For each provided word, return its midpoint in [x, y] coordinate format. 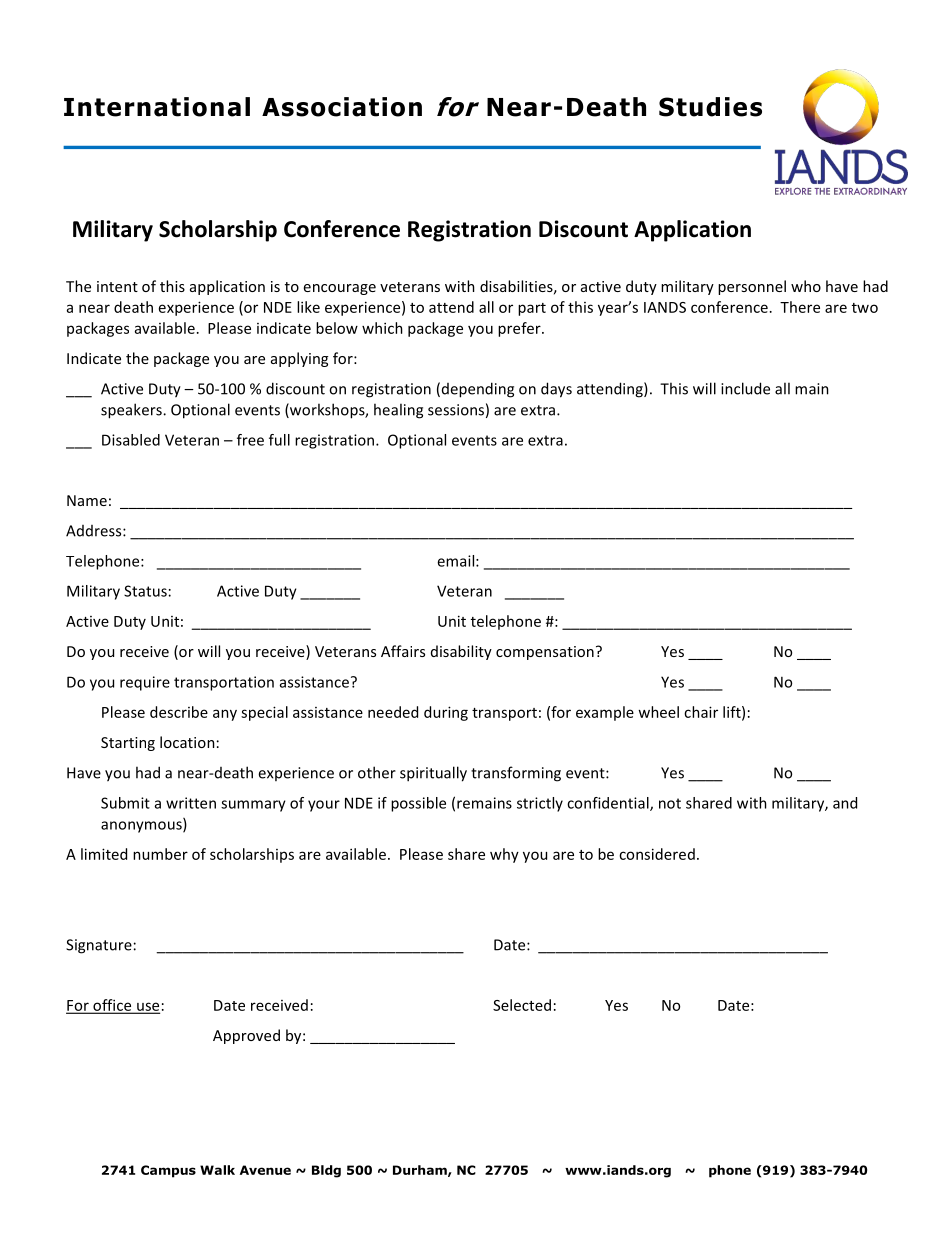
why [504, 855]
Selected [522, 1005]
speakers [132, 411]
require [145, 683]
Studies [710, 107]
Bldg [326, 1171]
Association [342, 107]
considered [657, 854]
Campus [168, 1171]
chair [701, 712]
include [745, 388]
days [556, 390]
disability [461, 652]
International [157, 107]
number [160, 854]
